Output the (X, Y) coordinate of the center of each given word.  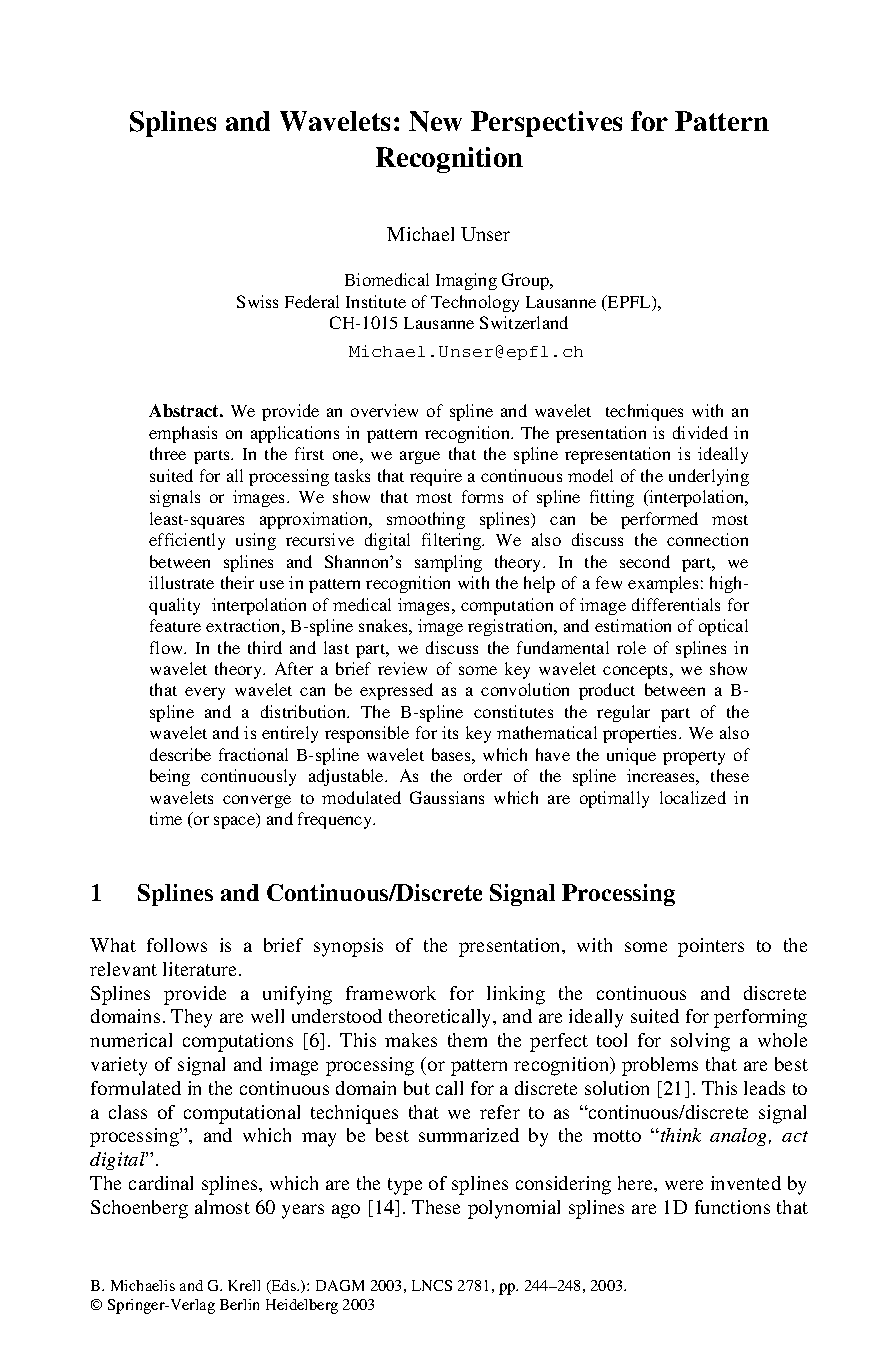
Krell (244, 1285)
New (435, 121)
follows (177, 945)
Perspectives (546, 124)
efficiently (187, 541)
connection (707, 539)
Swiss (257, 301)
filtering (453, 541)
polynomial (514, 1209)
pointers (711, 947)
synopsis (348, 947)
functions (732, 1207)
